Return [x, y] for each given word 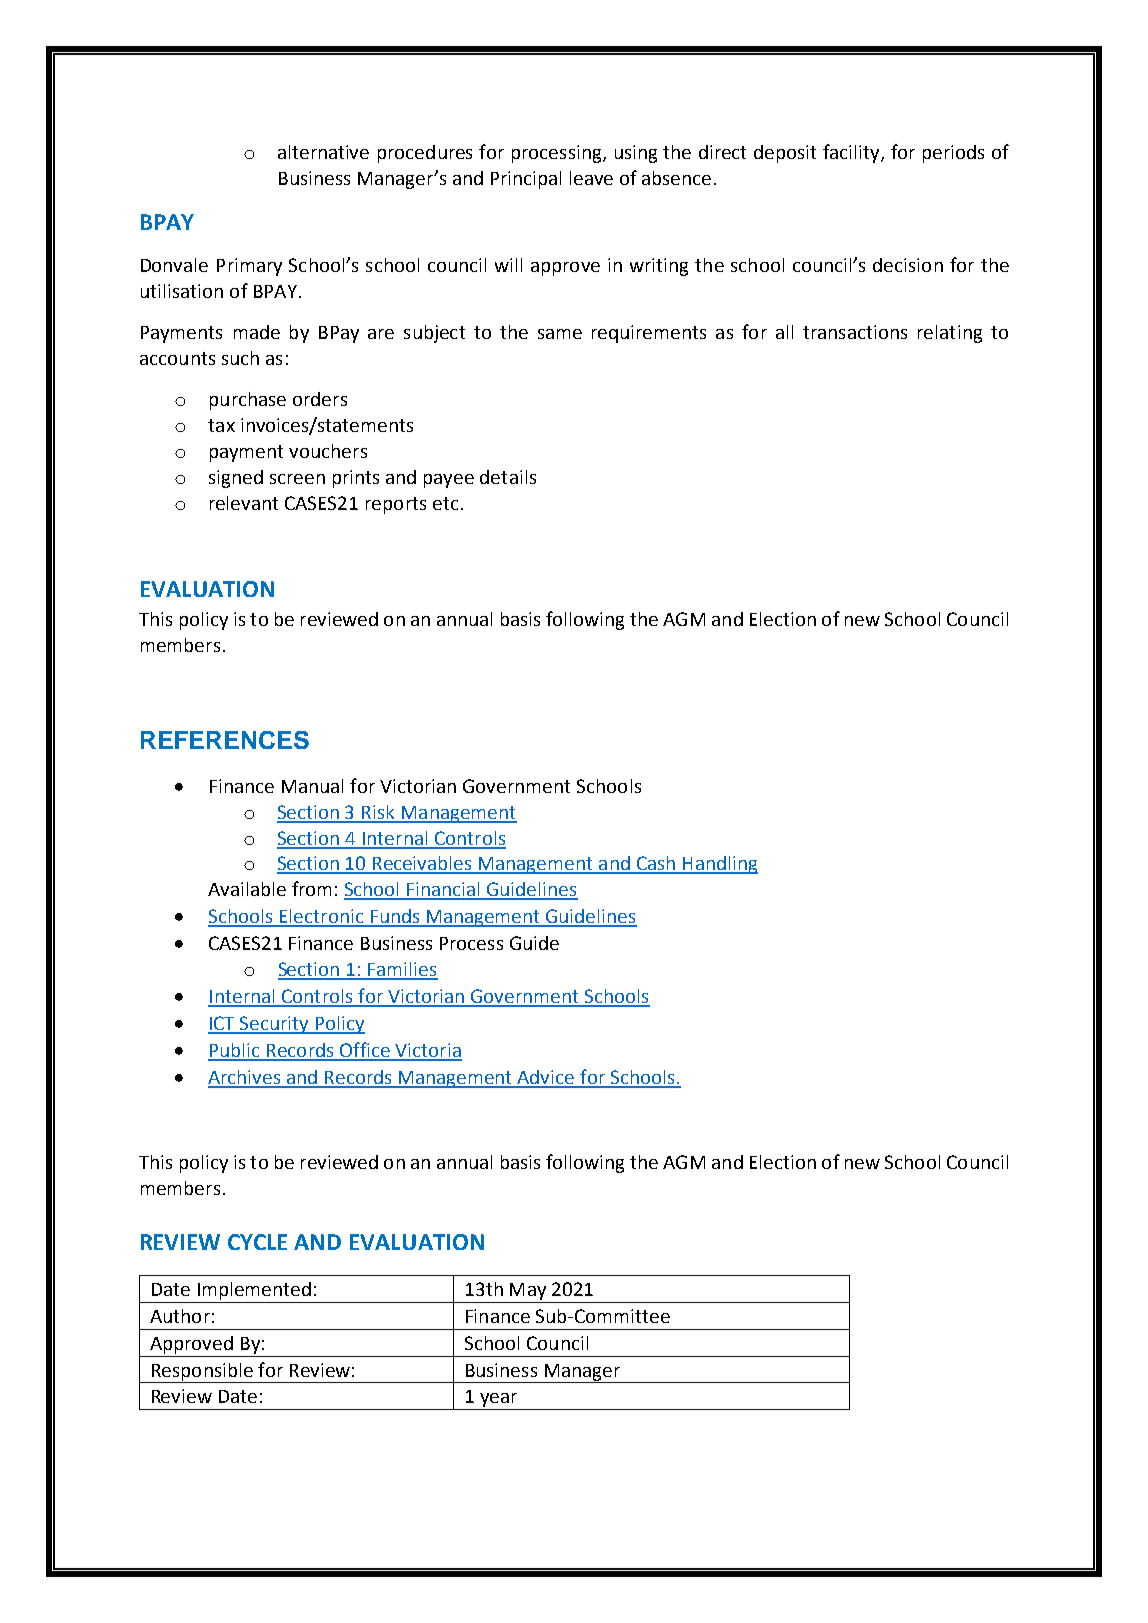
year [498, 1401]
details [508, 477]
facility [852, 153]
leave [591, 178]
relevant [244, 503]
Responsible [202, 1373]
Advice [546, 1078]
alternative [323, 152]
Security [275, 1025]
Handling [719, 865]
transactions [855, 332]
